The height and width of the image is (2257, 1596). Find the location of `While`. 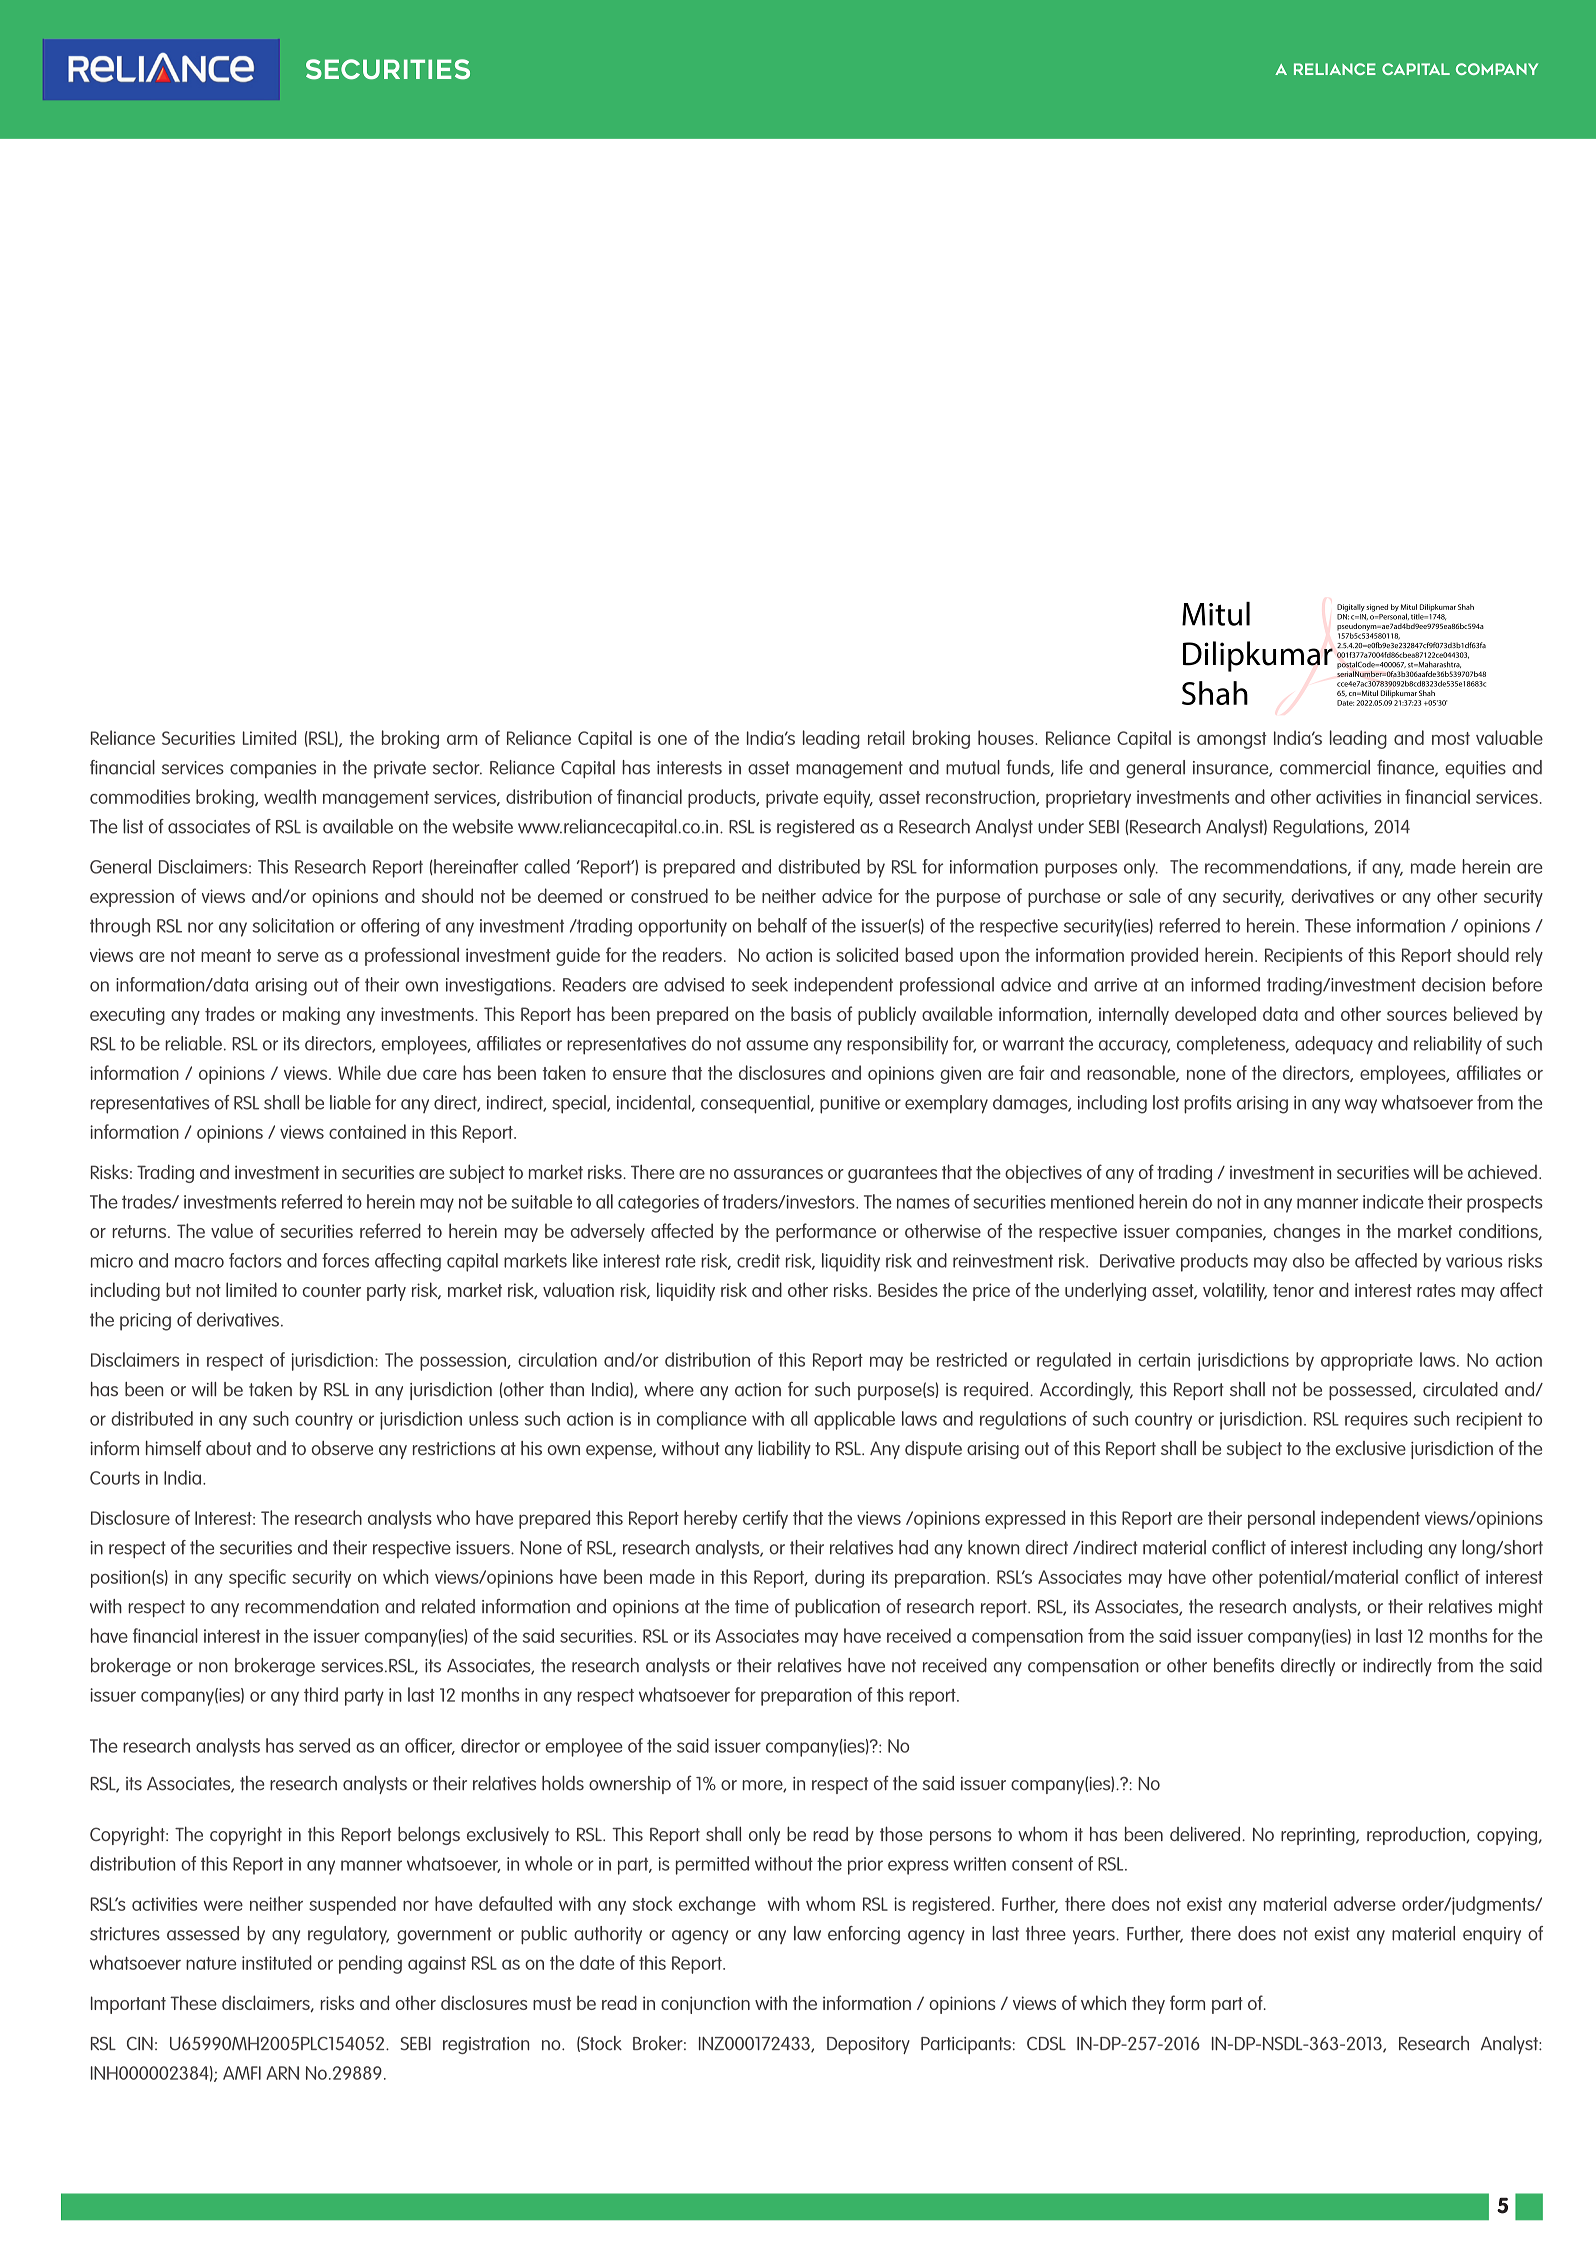

While is located at coordinates (359, 1072).
